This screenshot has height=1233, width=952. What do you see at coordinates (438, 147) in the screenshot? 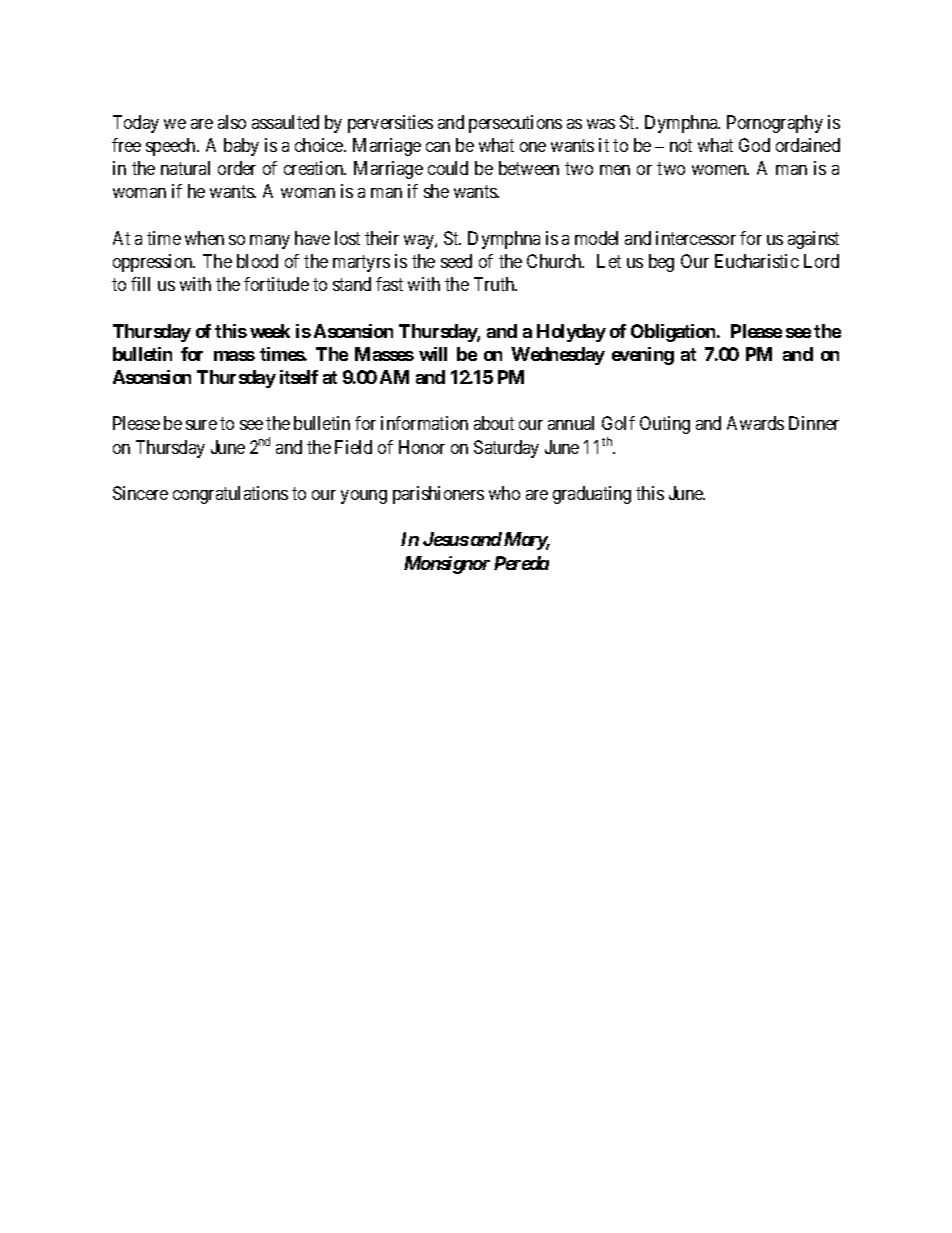
I see `can` at bounding box center [438, 147].
